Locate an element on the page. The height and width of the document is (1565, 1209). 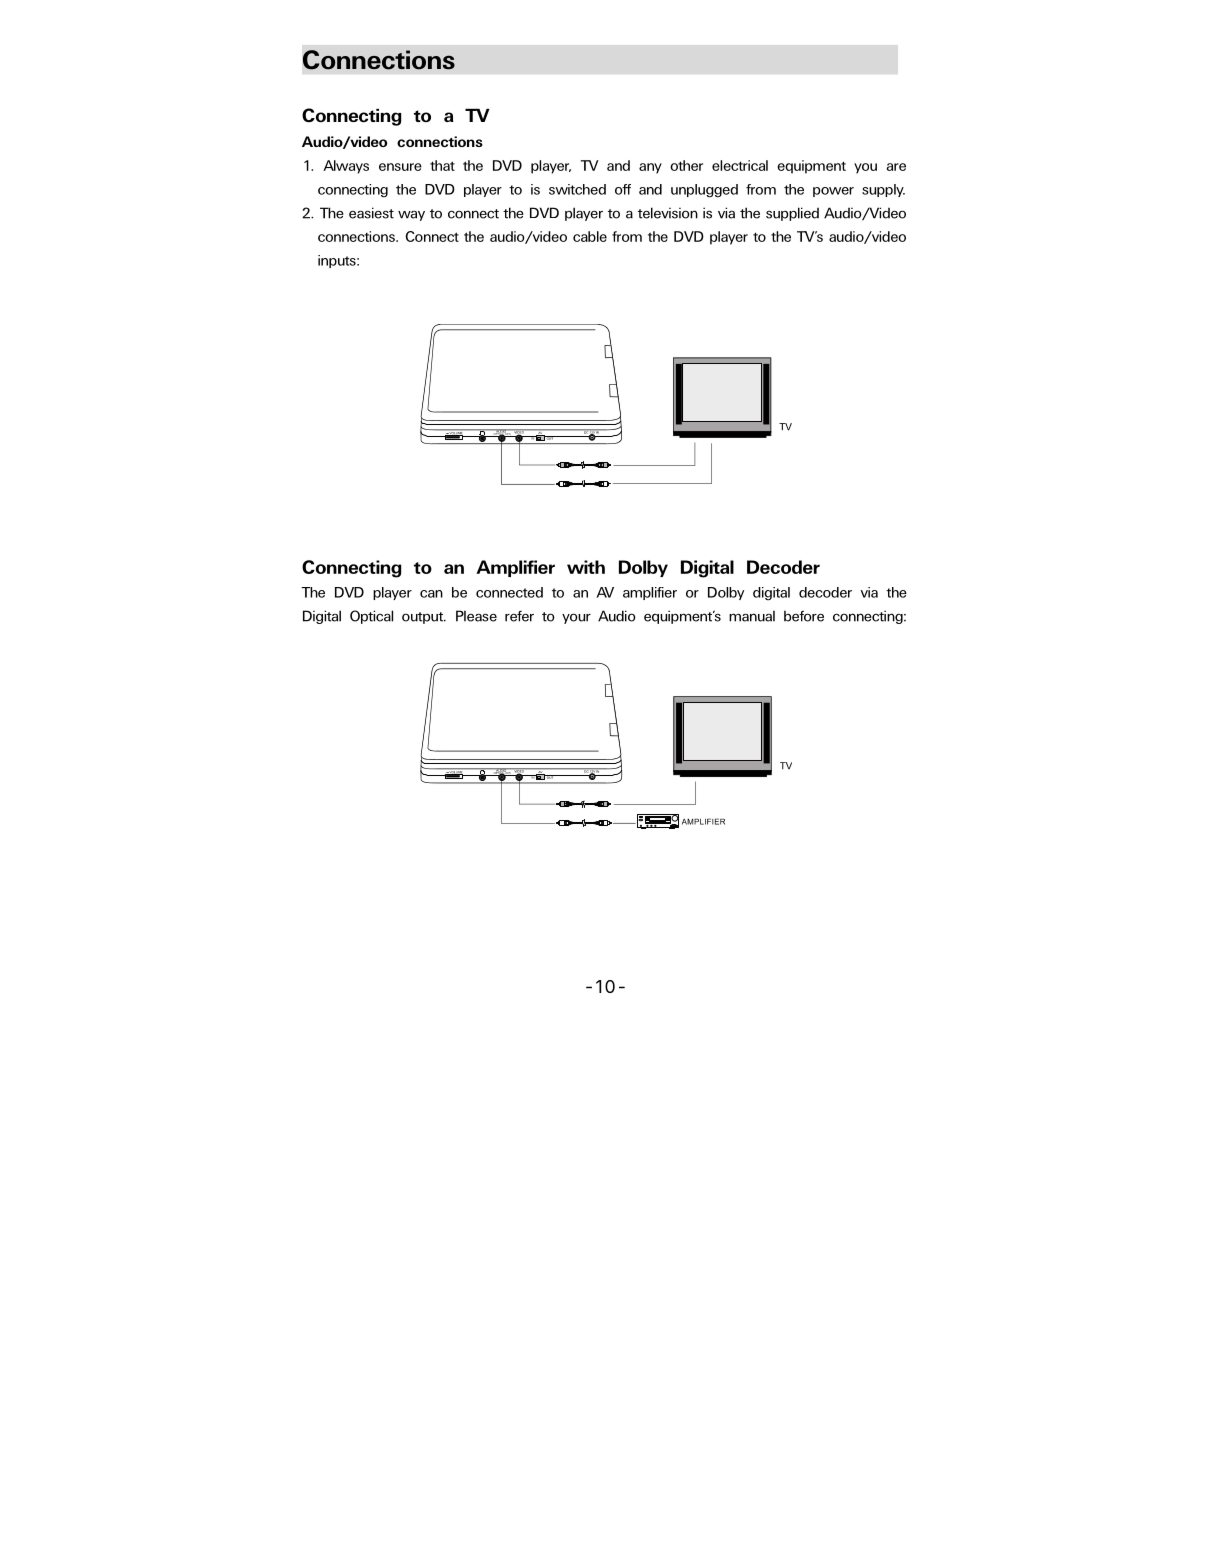
cable is located at coordinates (590, 236).
